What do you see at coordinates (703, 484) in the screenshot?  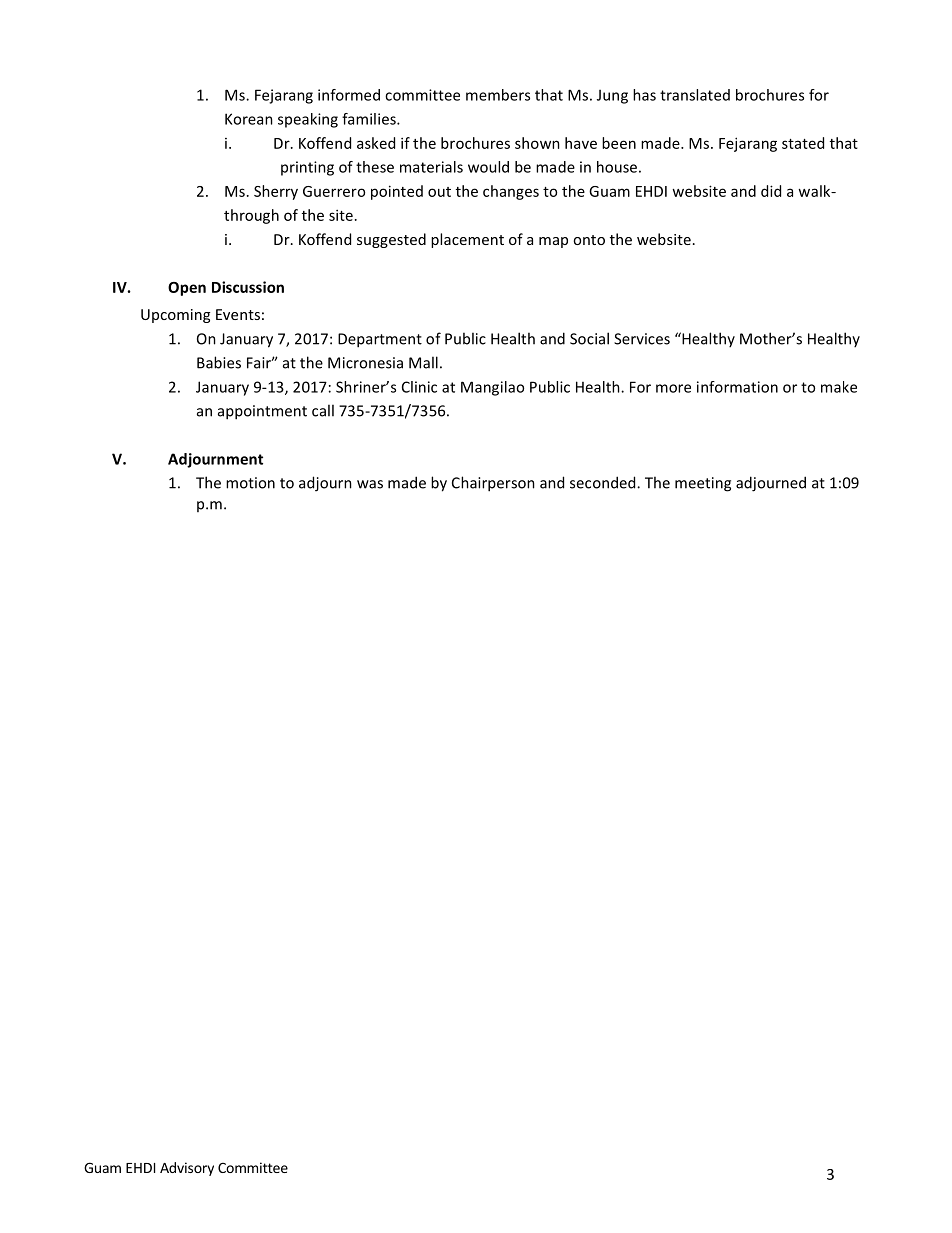 I see `meeting` at bounding box center [703, 484].
